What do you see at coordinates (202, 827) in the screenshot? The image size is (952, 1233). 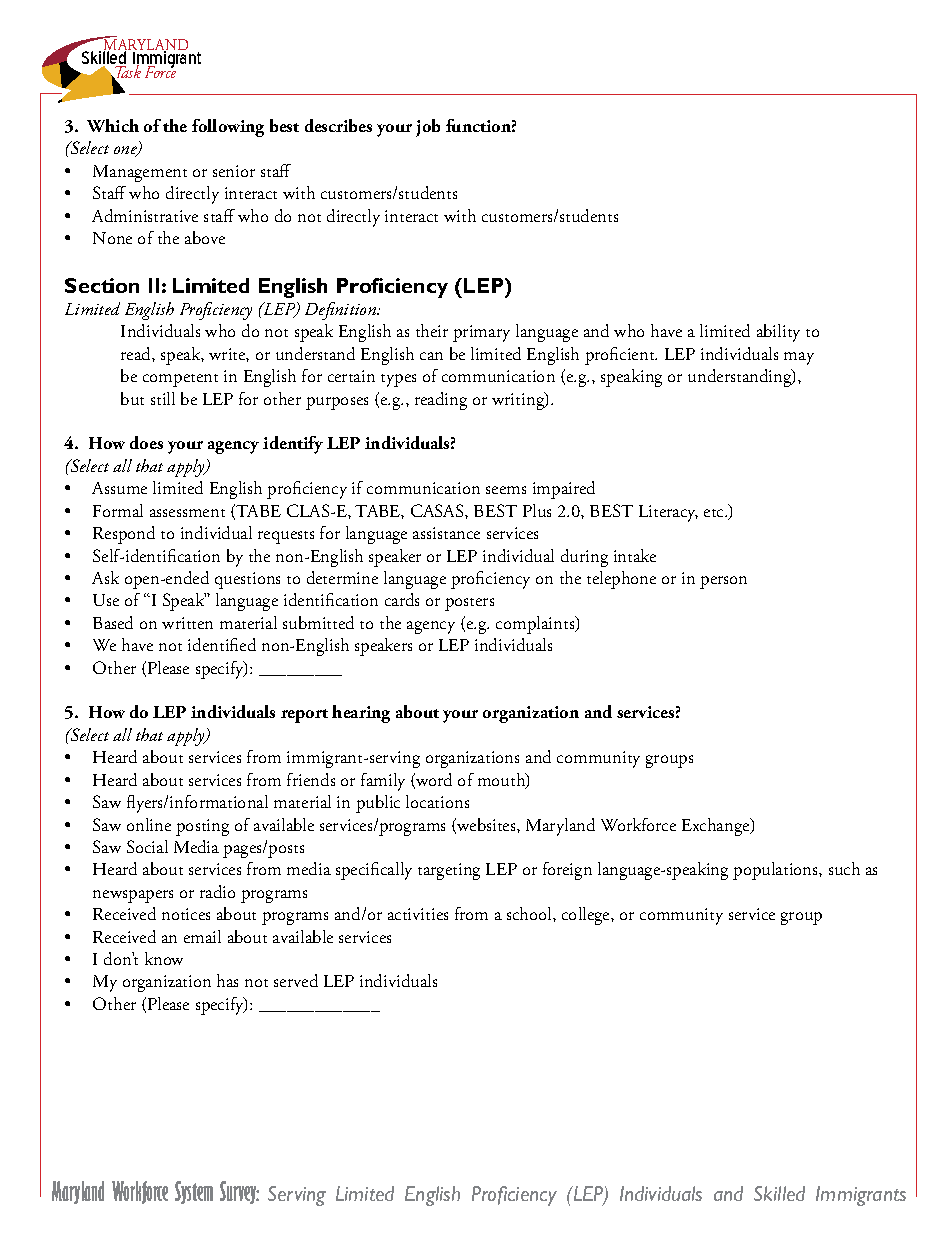 I see `posting` at bounding box center [202, 827].
